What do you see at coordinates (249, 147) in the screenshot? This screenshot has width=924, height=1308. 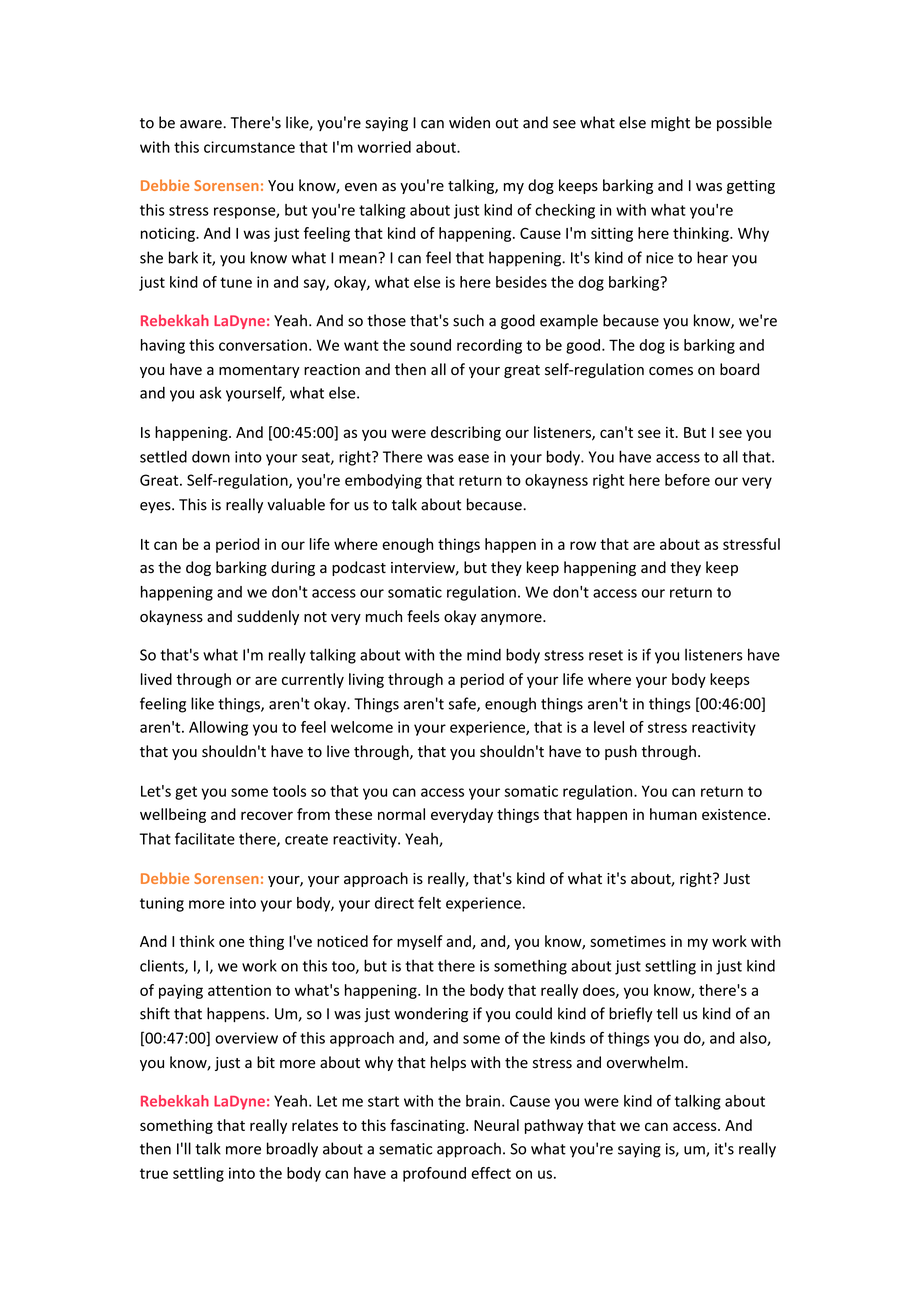 I see `circumstance` at bounding box center [249, 147].
